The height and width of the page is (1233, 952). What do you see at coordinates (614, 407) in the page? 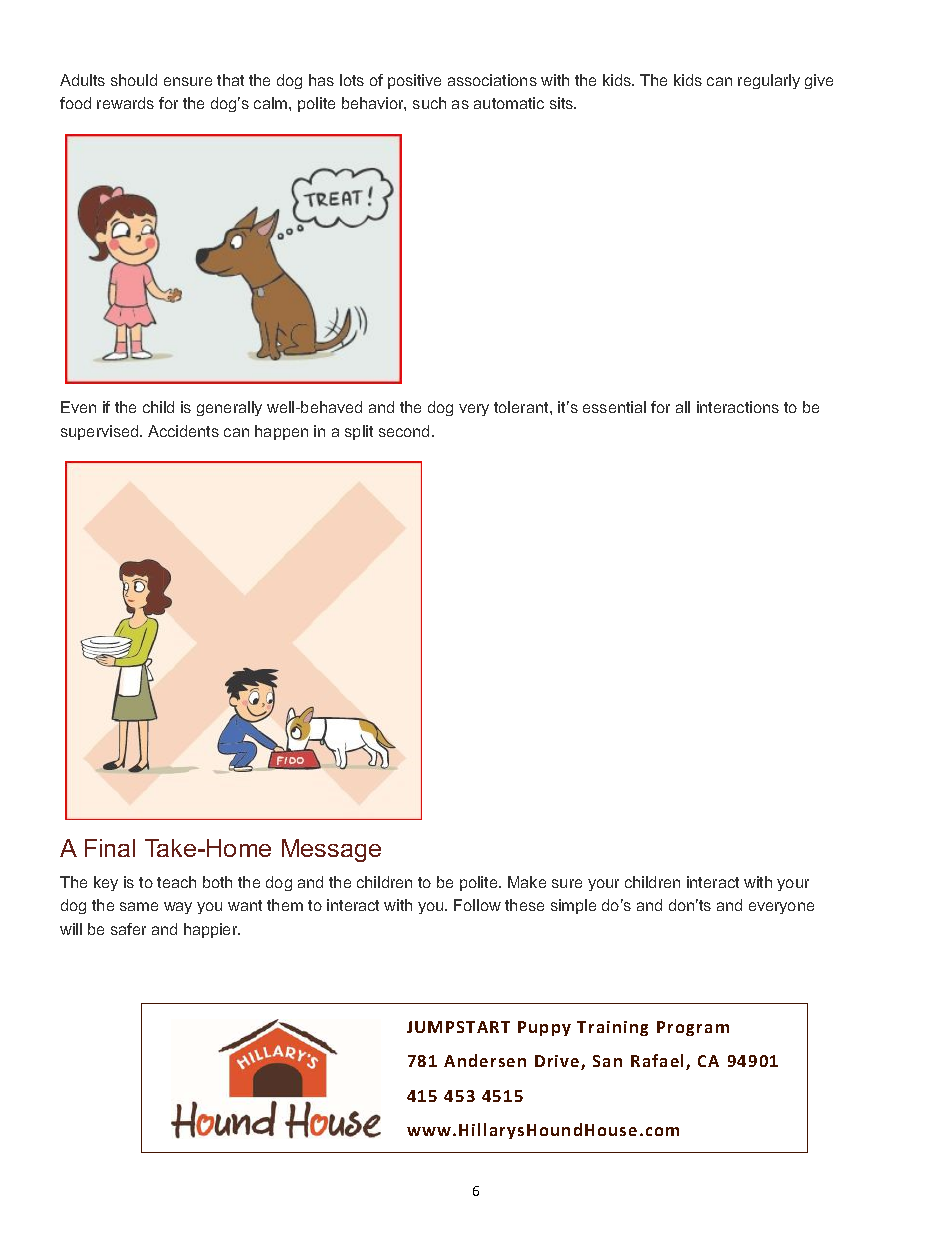
I see `essential` at bounding box center [614, 407].
